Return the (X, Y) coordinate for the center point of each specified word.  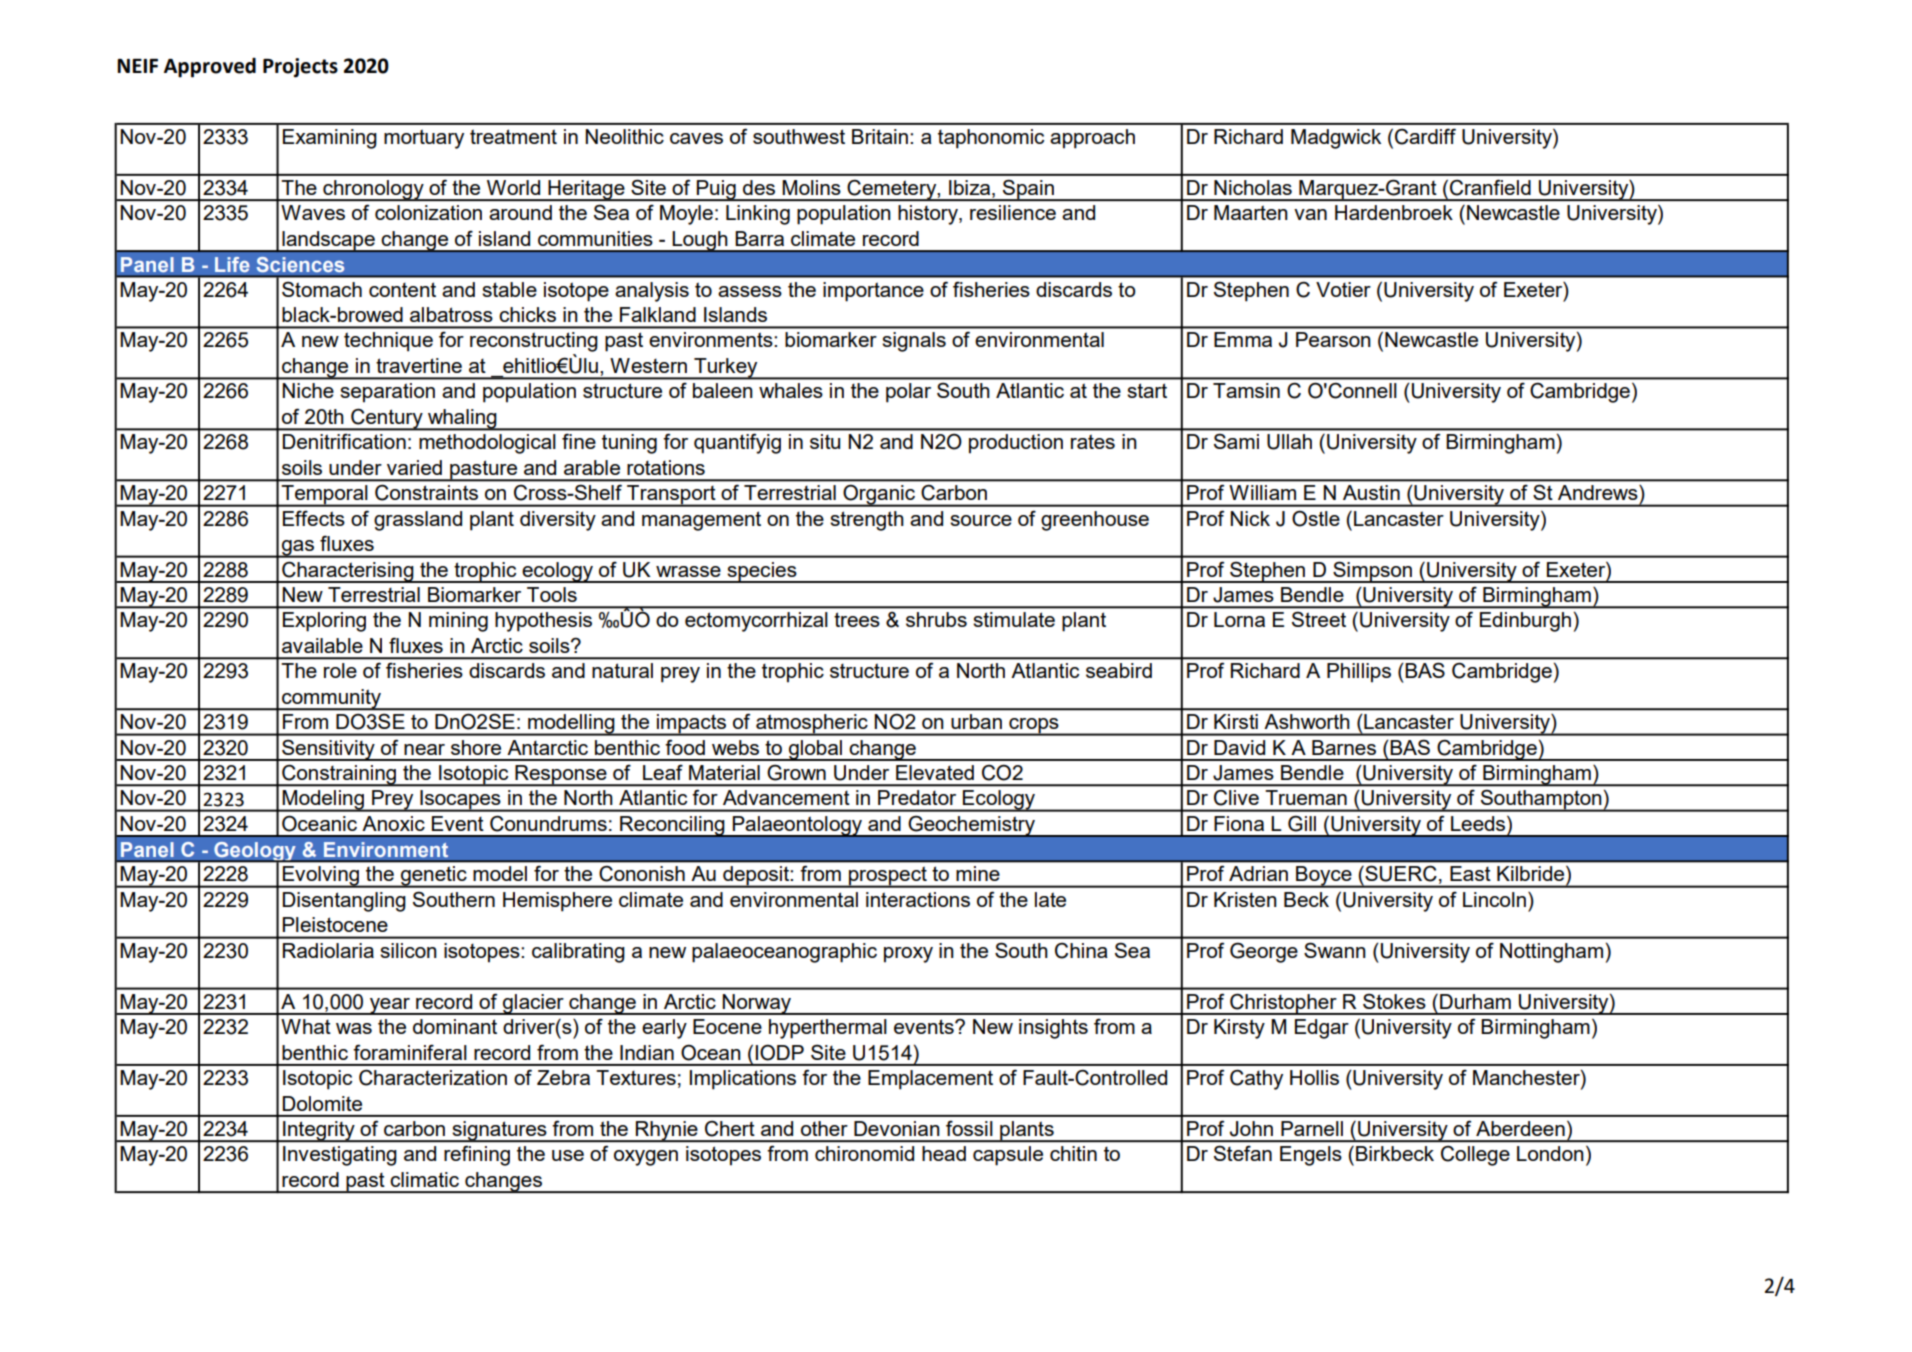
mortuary (424, 139)
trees (857, 619)
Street (1319, 619)
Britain (880, 136)
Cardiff (1425, 136)
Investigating (340, 1156)
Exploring (324, 622)
